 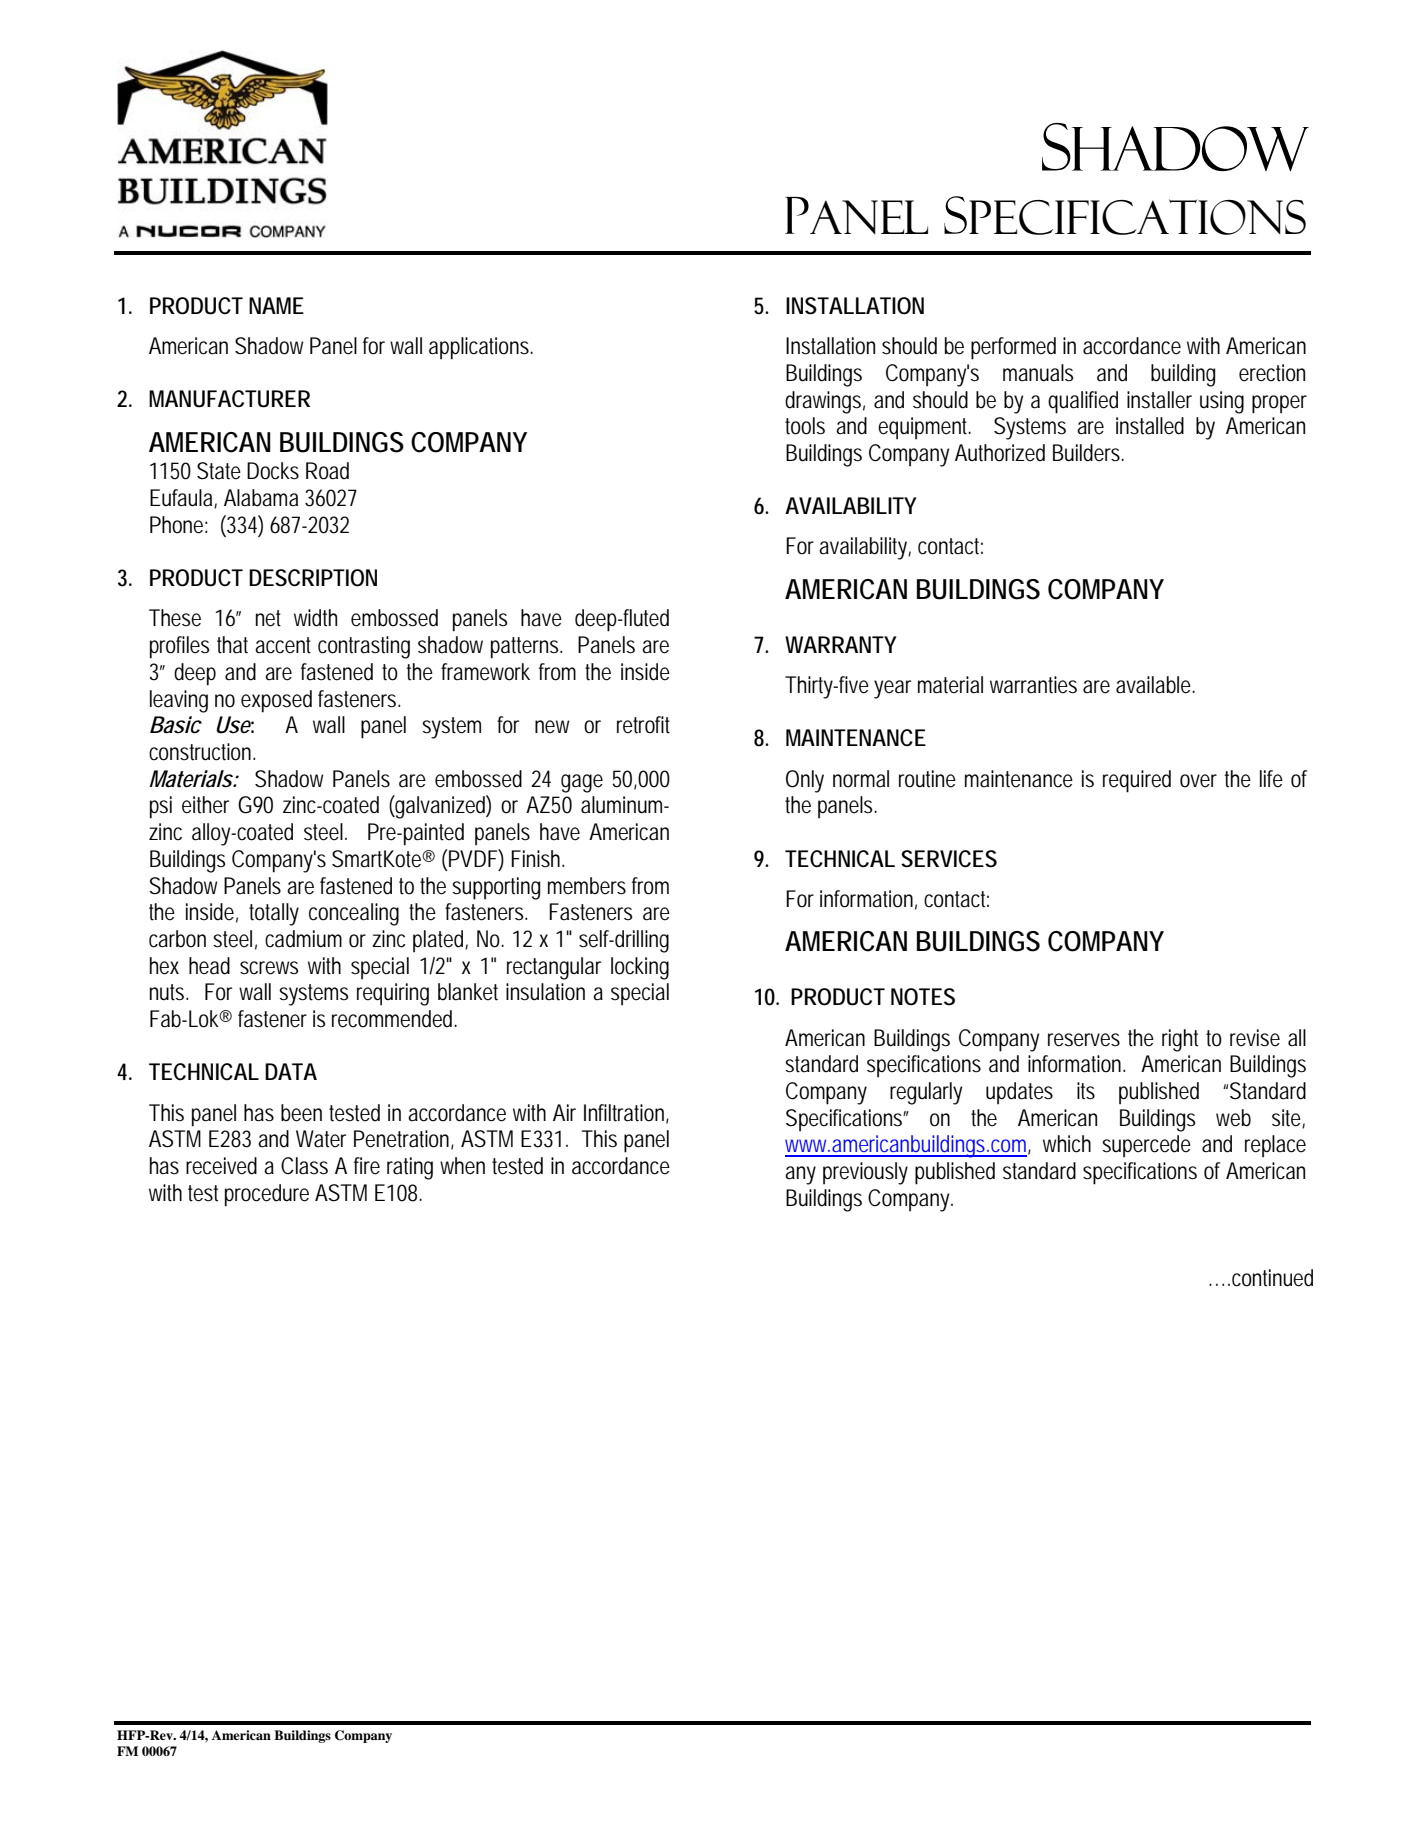 I want to click on procedure, so click(x=267, y=1195).
